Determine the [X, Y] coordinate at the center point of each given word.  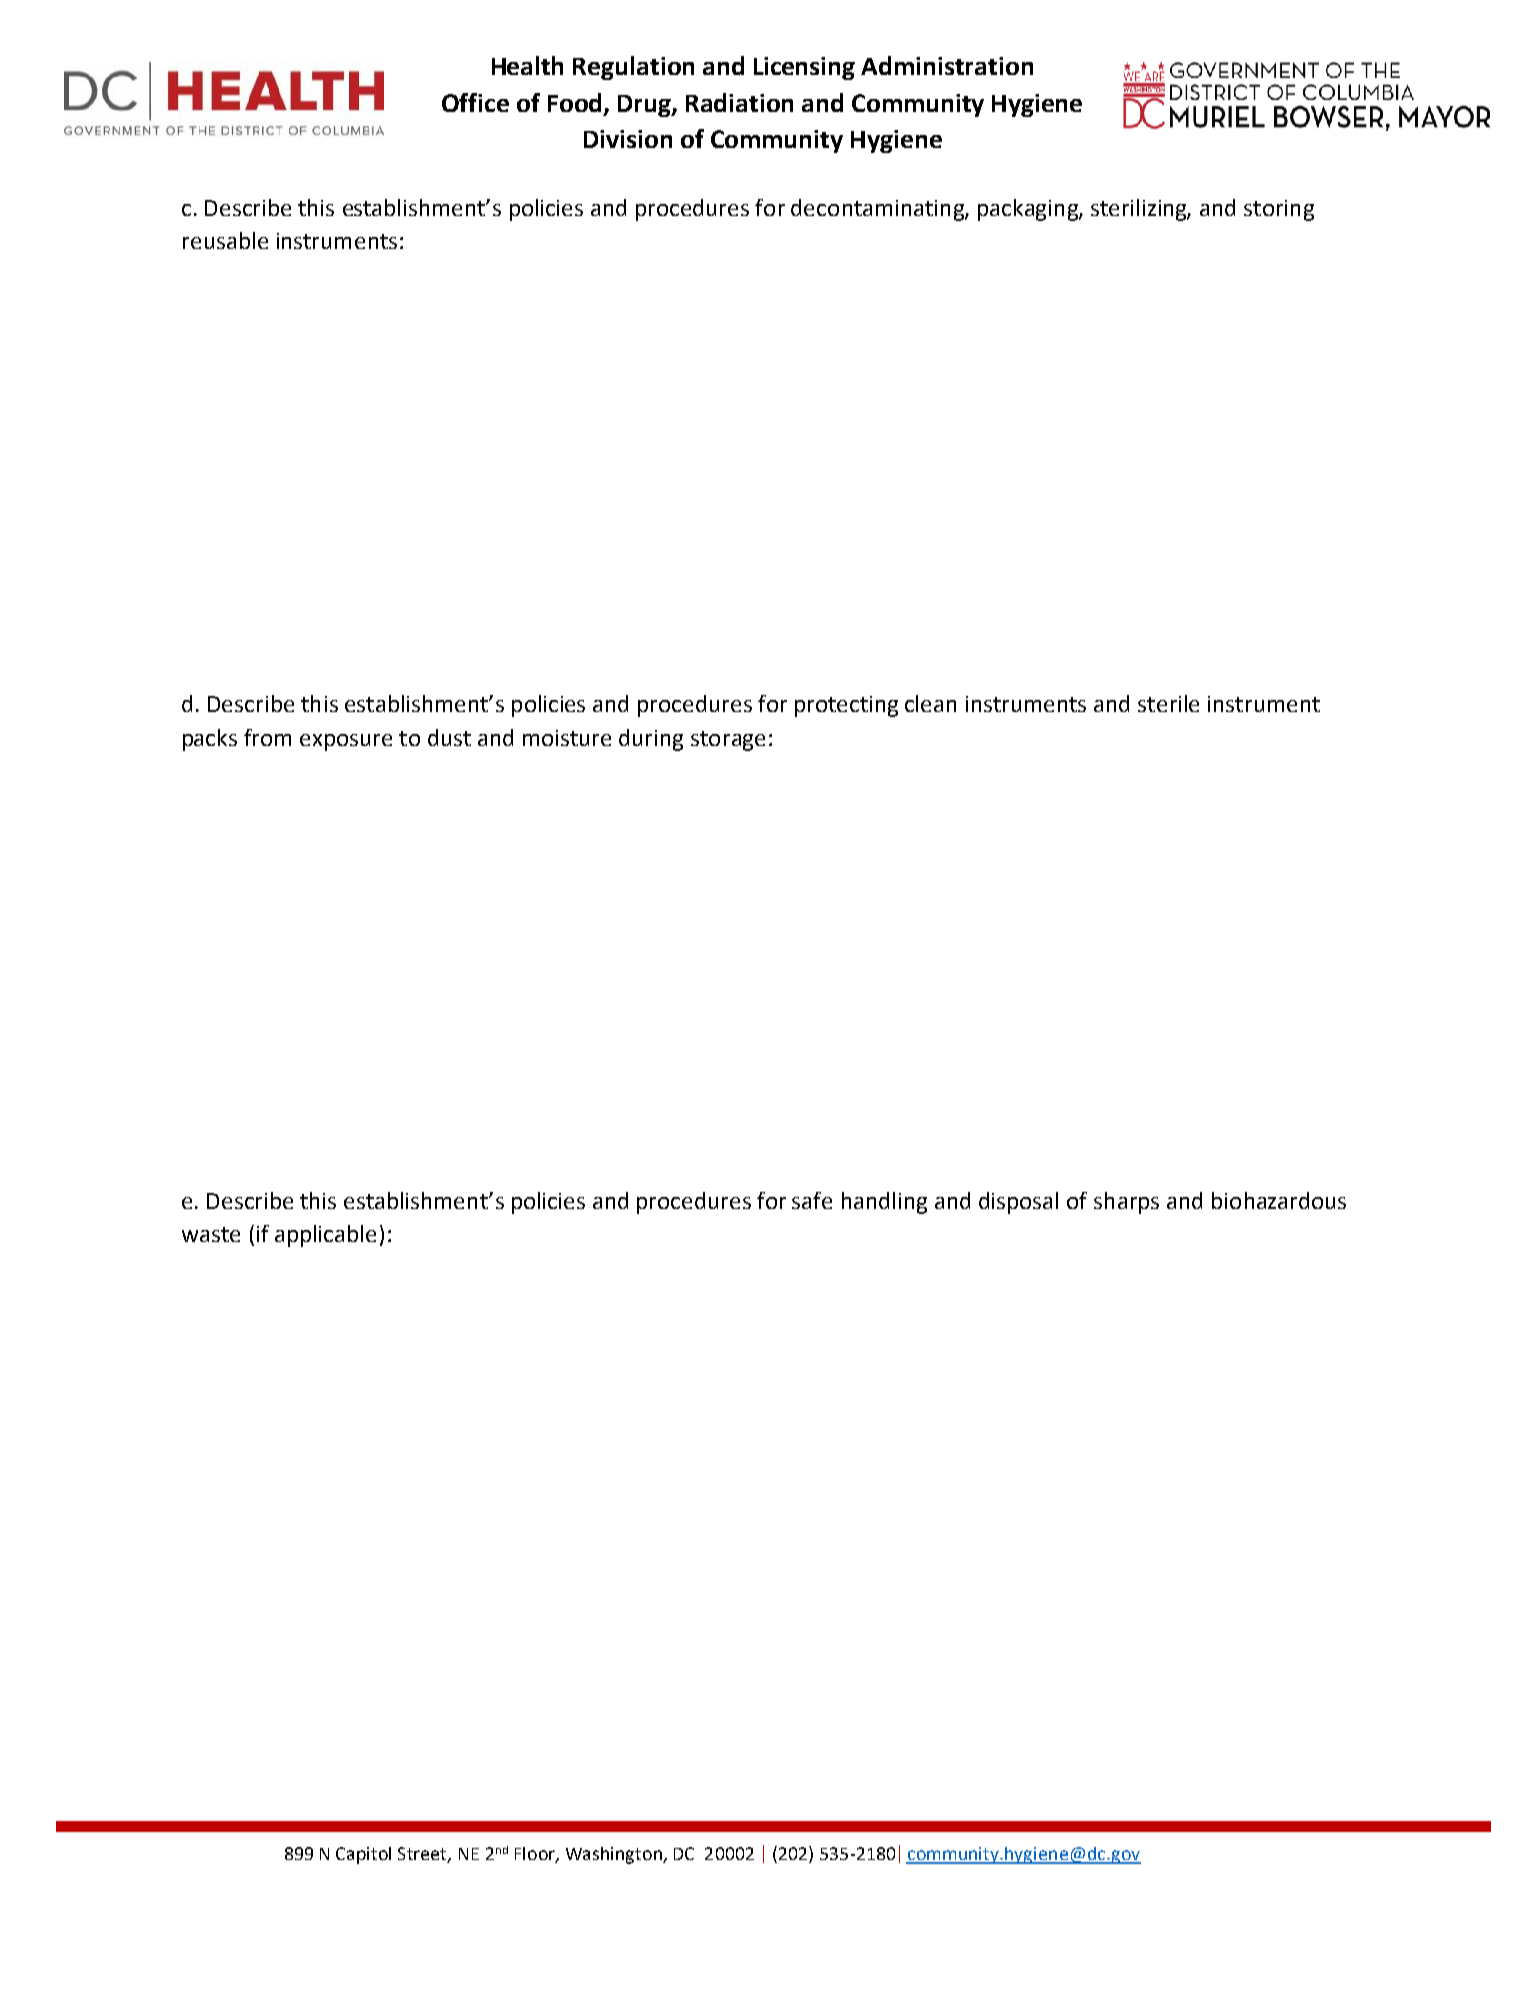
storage [728, 741]
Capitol [363, 1855]
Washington [615, 1855]
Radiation [739, 102]
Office [475, 102]
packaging [1029, 210]
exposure [346, 742]
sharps [1126, 1203]
